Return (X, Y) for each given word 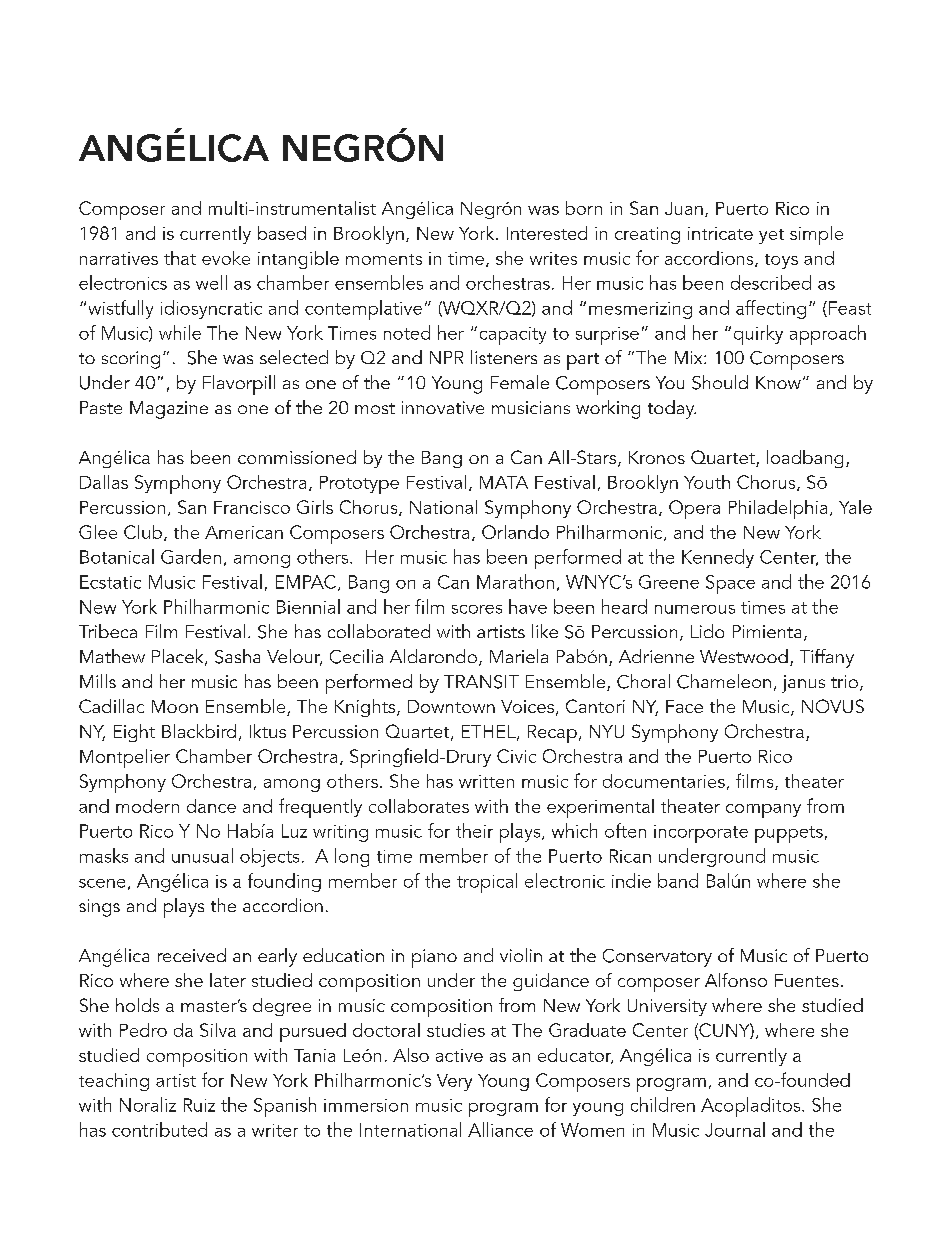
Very (454, 1082)
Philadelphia (778, 509)
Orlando (515, 532)
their (474, 830)
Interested (547, 233)
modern (147, 806)
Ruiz (199, 1105)
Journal (735, 1129)
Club (143, 532)
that (180, 258)
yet (771, 236)
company (763, 811)
